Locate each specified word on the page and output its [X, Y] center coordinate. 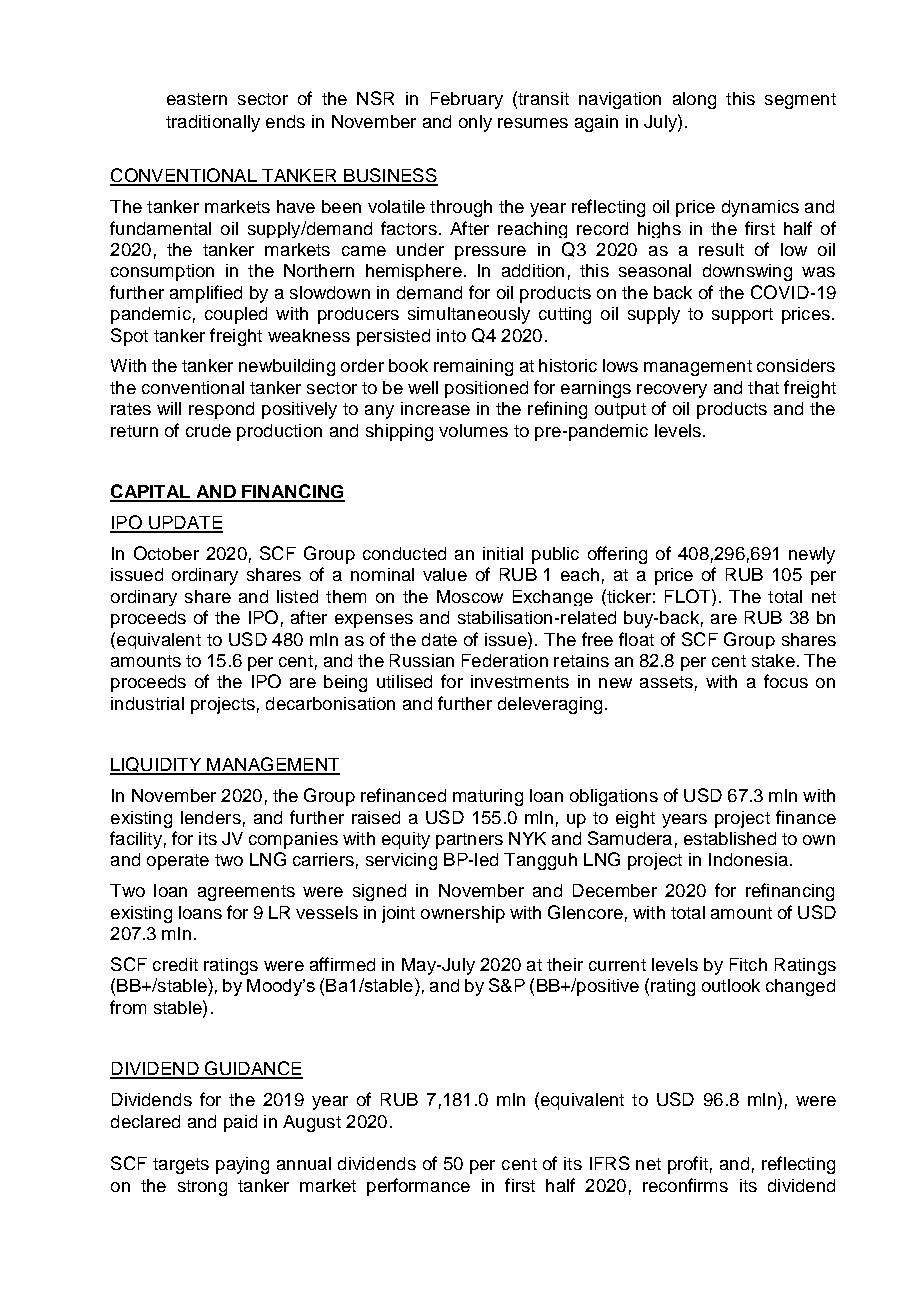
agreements [246, 893]
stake [773, 660]
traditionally [213, 123]
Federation [505, 660]
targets [181, 1166]
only [475, 123]
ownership [463, 914]
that [763, 387]
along [694, 100]
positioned [486, 389]
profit [688, 1165]
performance [418, 1187]
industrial [147, 703]
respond [221, 410]
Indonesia [748, 859]
